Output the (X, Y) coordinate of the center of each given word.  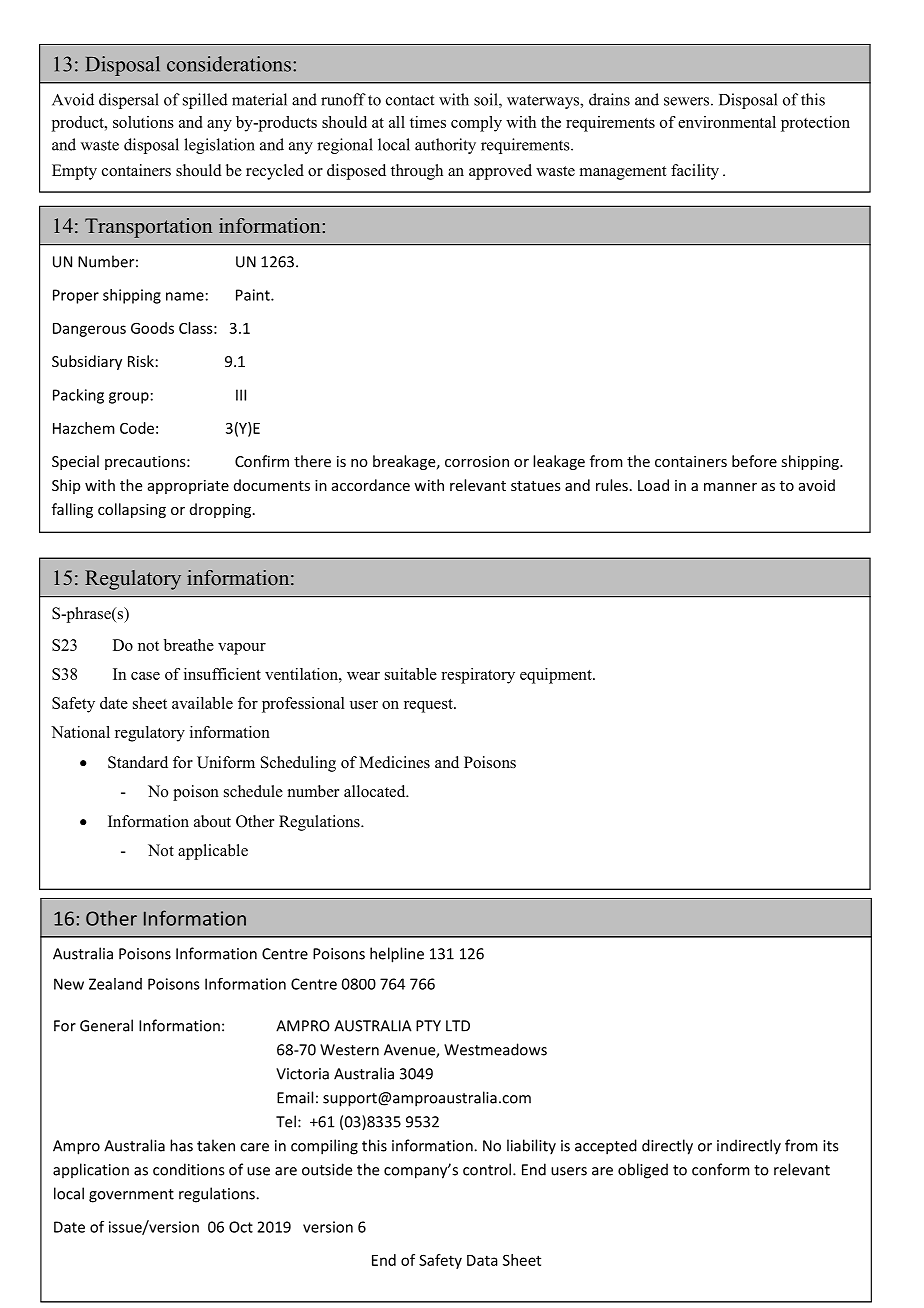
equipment (557, 676)
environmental (727, 122)
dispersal (129, 101)
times (428, 122)
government (131, 1196)
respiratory (478, 676)
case (145, 676)
